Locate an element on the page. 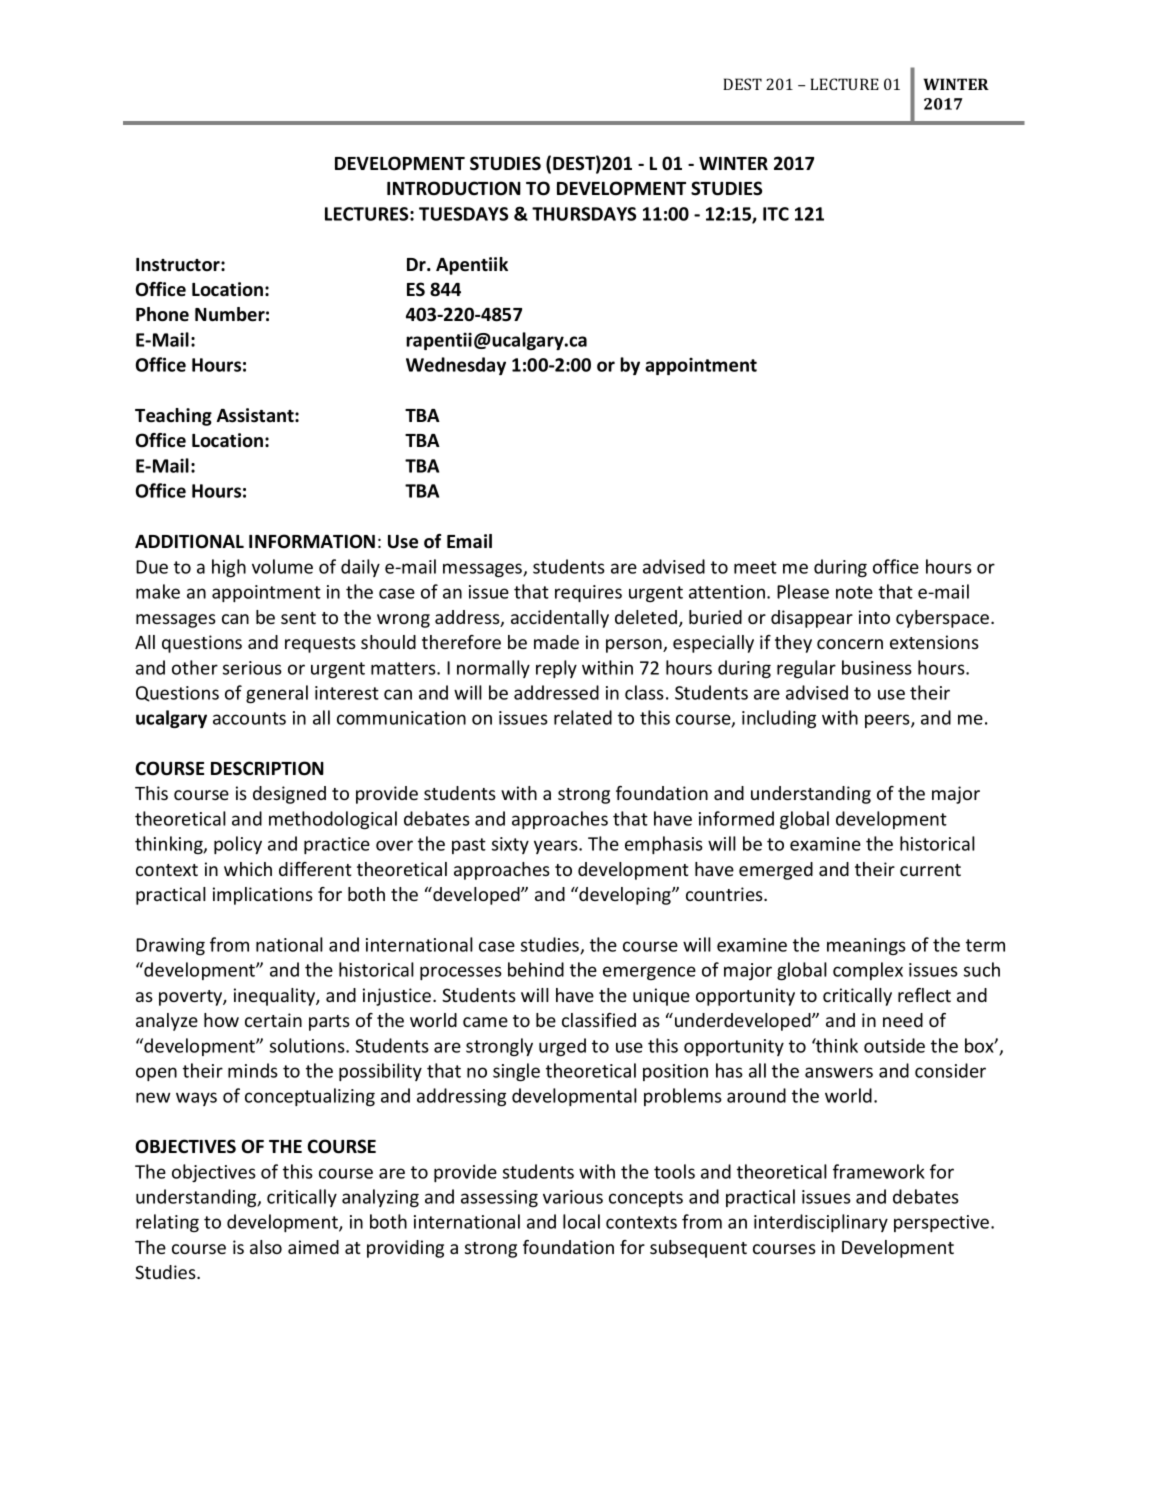 The image size is (1149, 1487). Teaching is located at coordinates (173, 417).
